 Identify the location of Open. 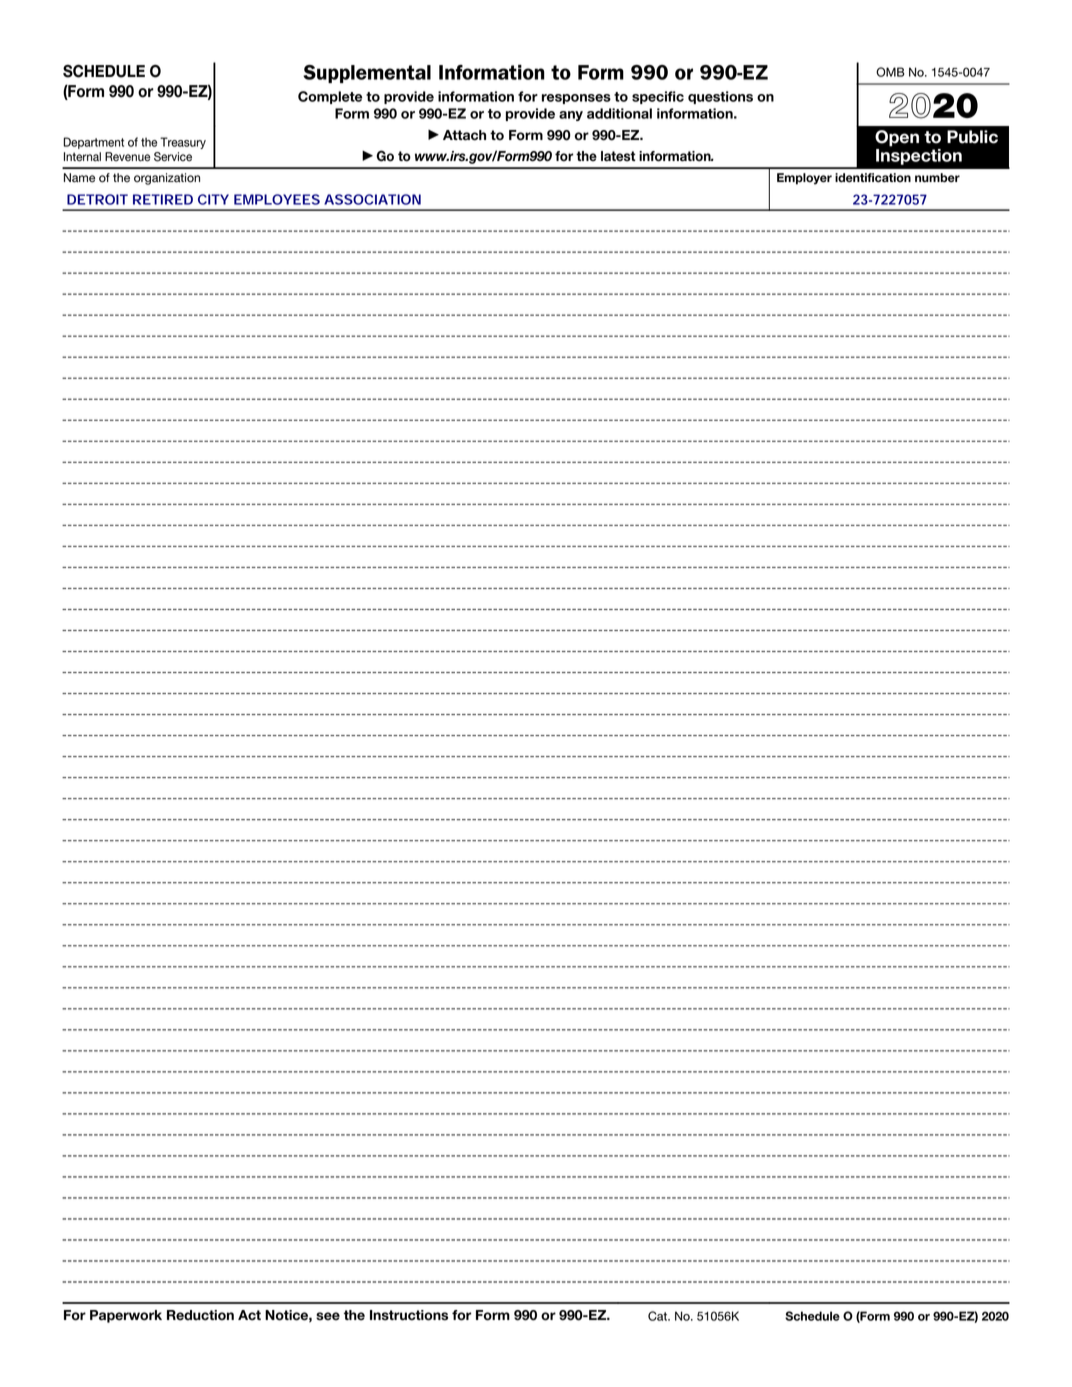
(897, 138).
